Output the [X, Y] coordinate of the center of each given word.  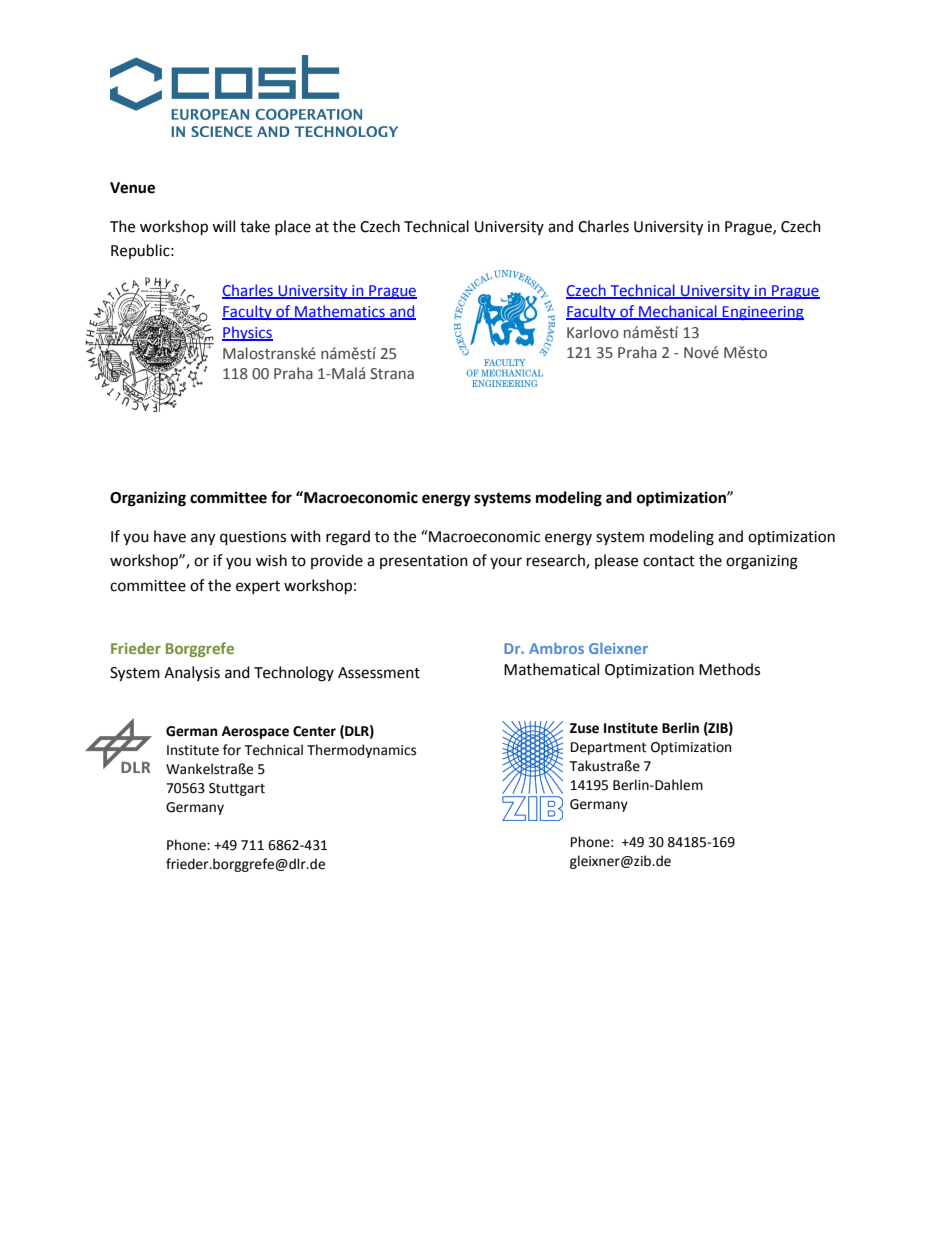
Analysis [192, 673]
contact [669, 561]
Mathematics [340, 312]
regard [348, 538]
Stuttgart [237, 789]
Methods [729, 669]
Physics [247, 333]
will [223, 226]
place [293, 227]
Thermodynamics [361, 751]
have [170, 536]
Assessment [379, 673]
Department [608, 748]
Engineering [762, 313]
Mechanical [678, 312]
